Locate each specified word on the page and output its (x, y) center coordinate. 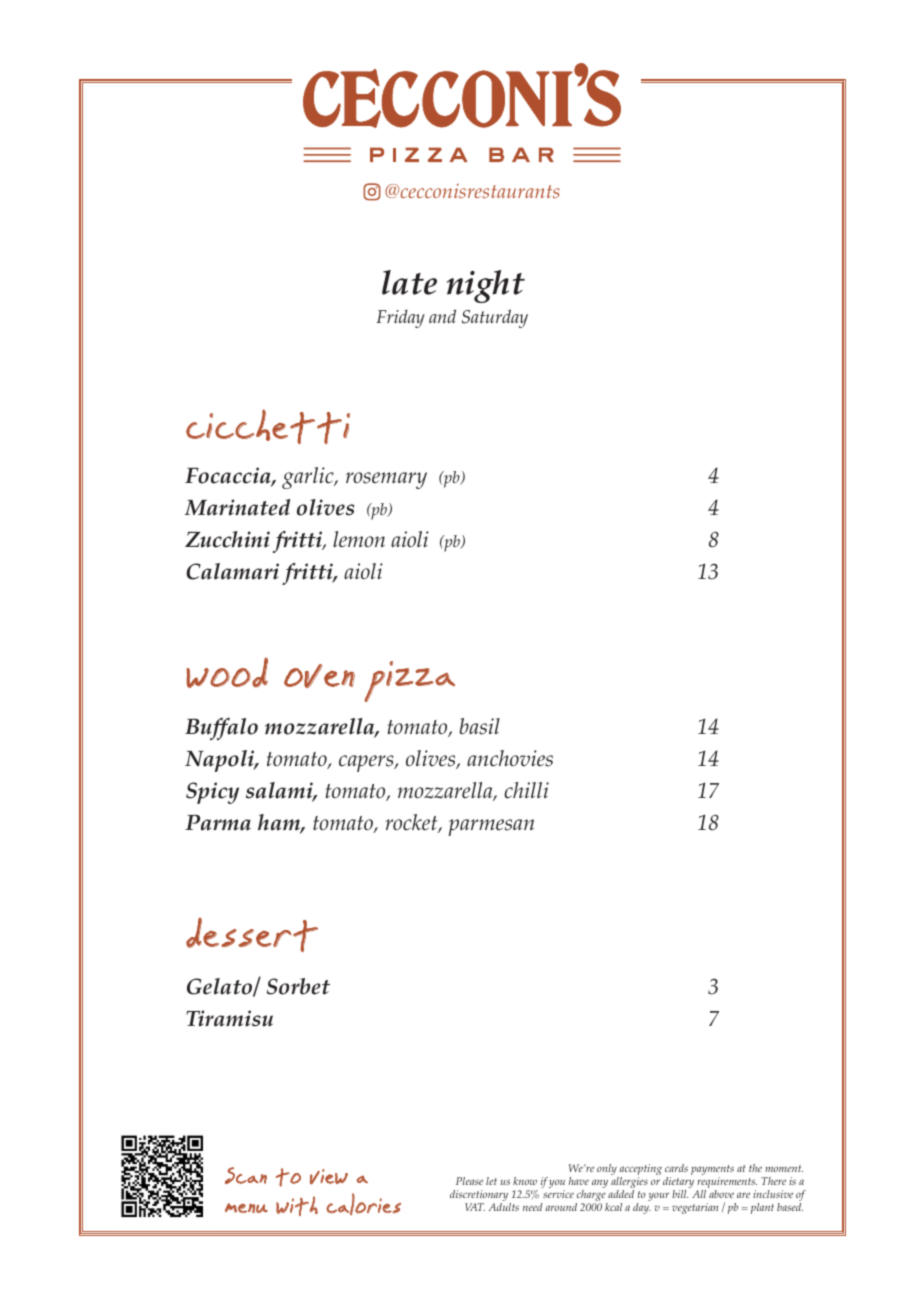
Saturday (495, 318)
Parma (218, 823)
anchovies (510, 758)
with (297, 1206)
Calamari (232, 571)
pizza (409, 681)
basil (479, 726)
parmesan (491, 827)
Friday (400, 319)
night (486, 286)
